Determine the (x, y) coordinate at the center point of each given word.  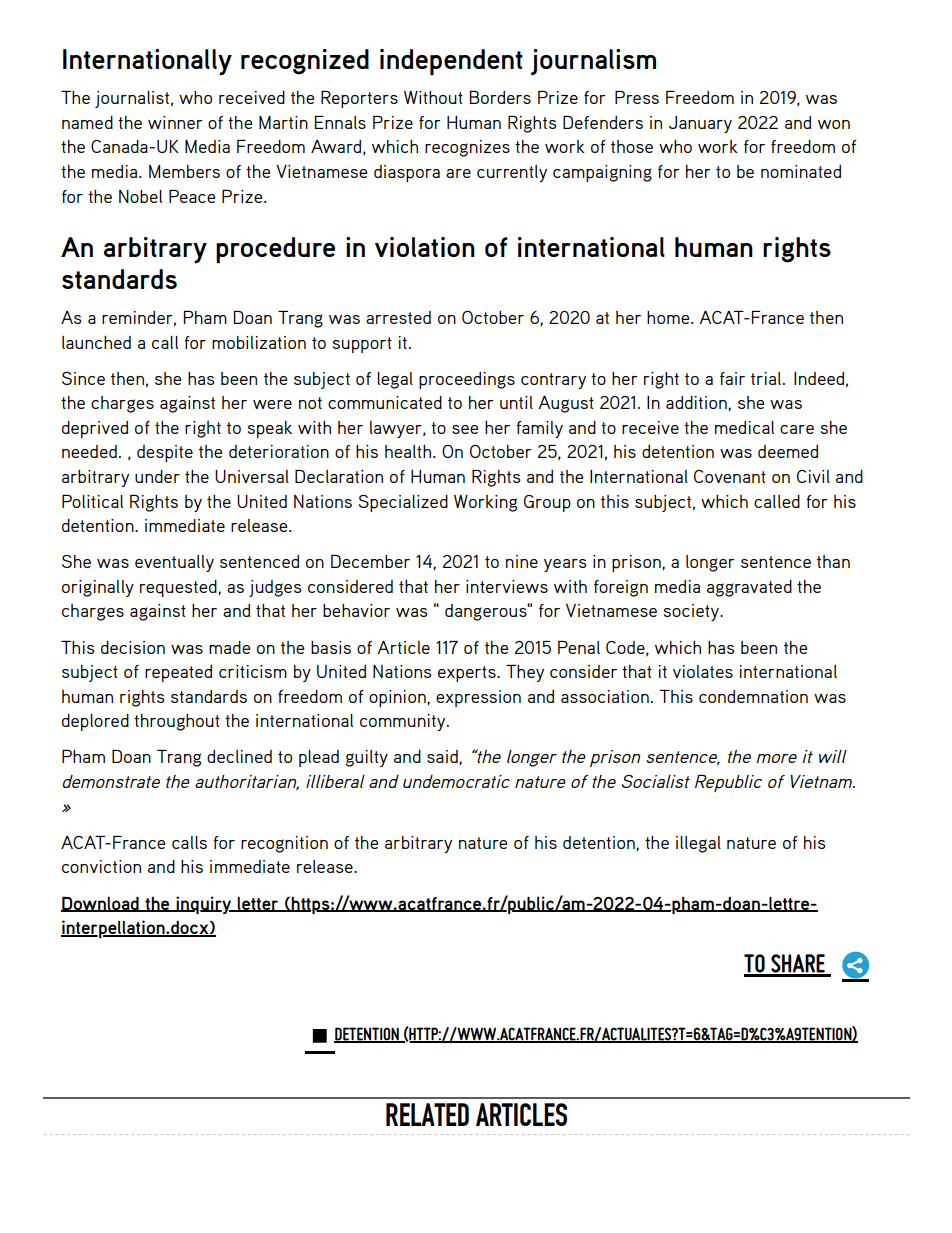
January (700, 124)
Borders (500, 97)
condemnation (753, 696)
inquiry (204, 905)
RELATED (427, 1114)
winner (175, 122)
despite (165, 453)
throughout (177, 722)
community (404, 722)
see (465, 429)
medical (744, 427)
